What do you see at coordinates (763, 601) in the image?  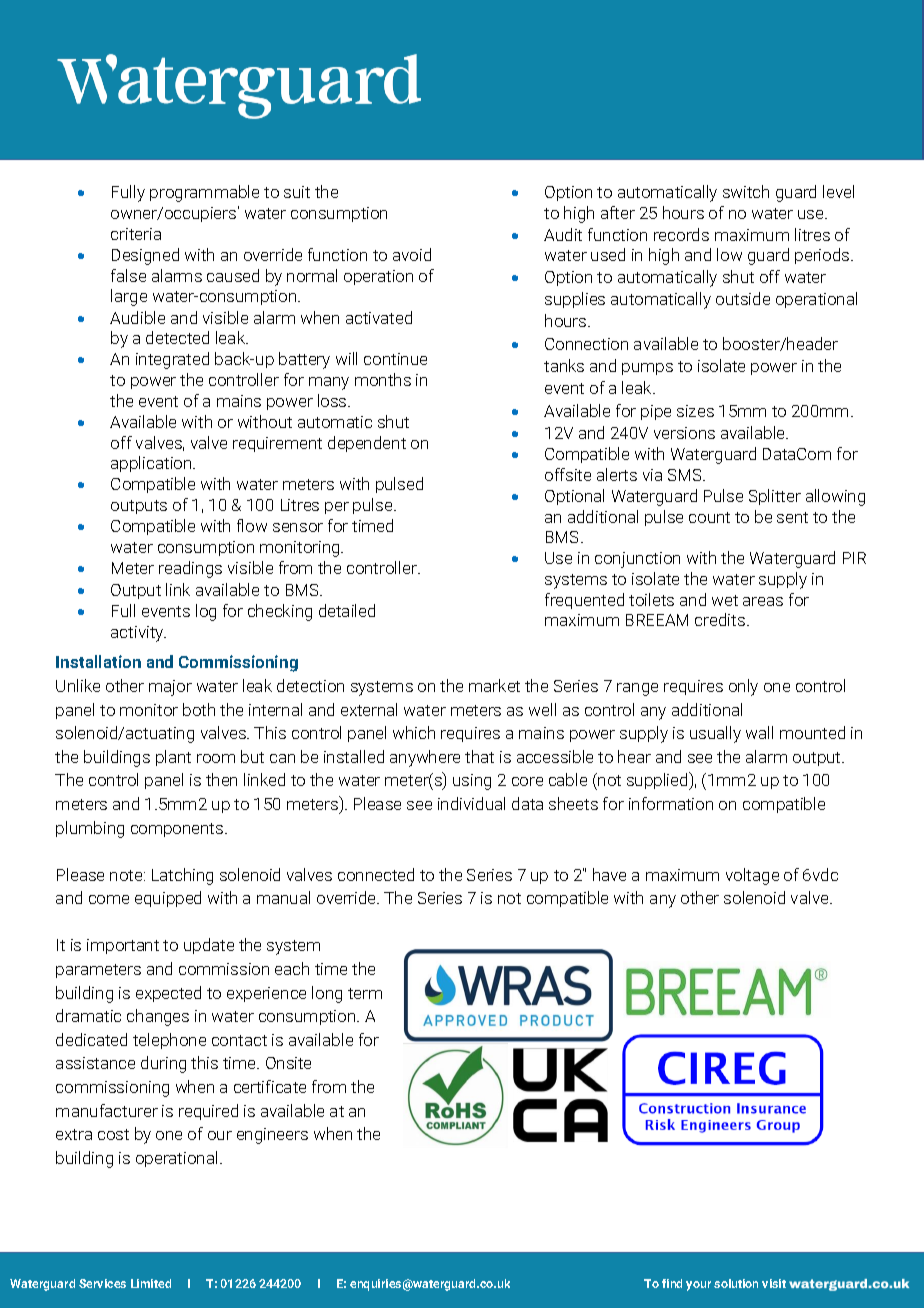 I see `areas` at bounding box center [763, 601].
